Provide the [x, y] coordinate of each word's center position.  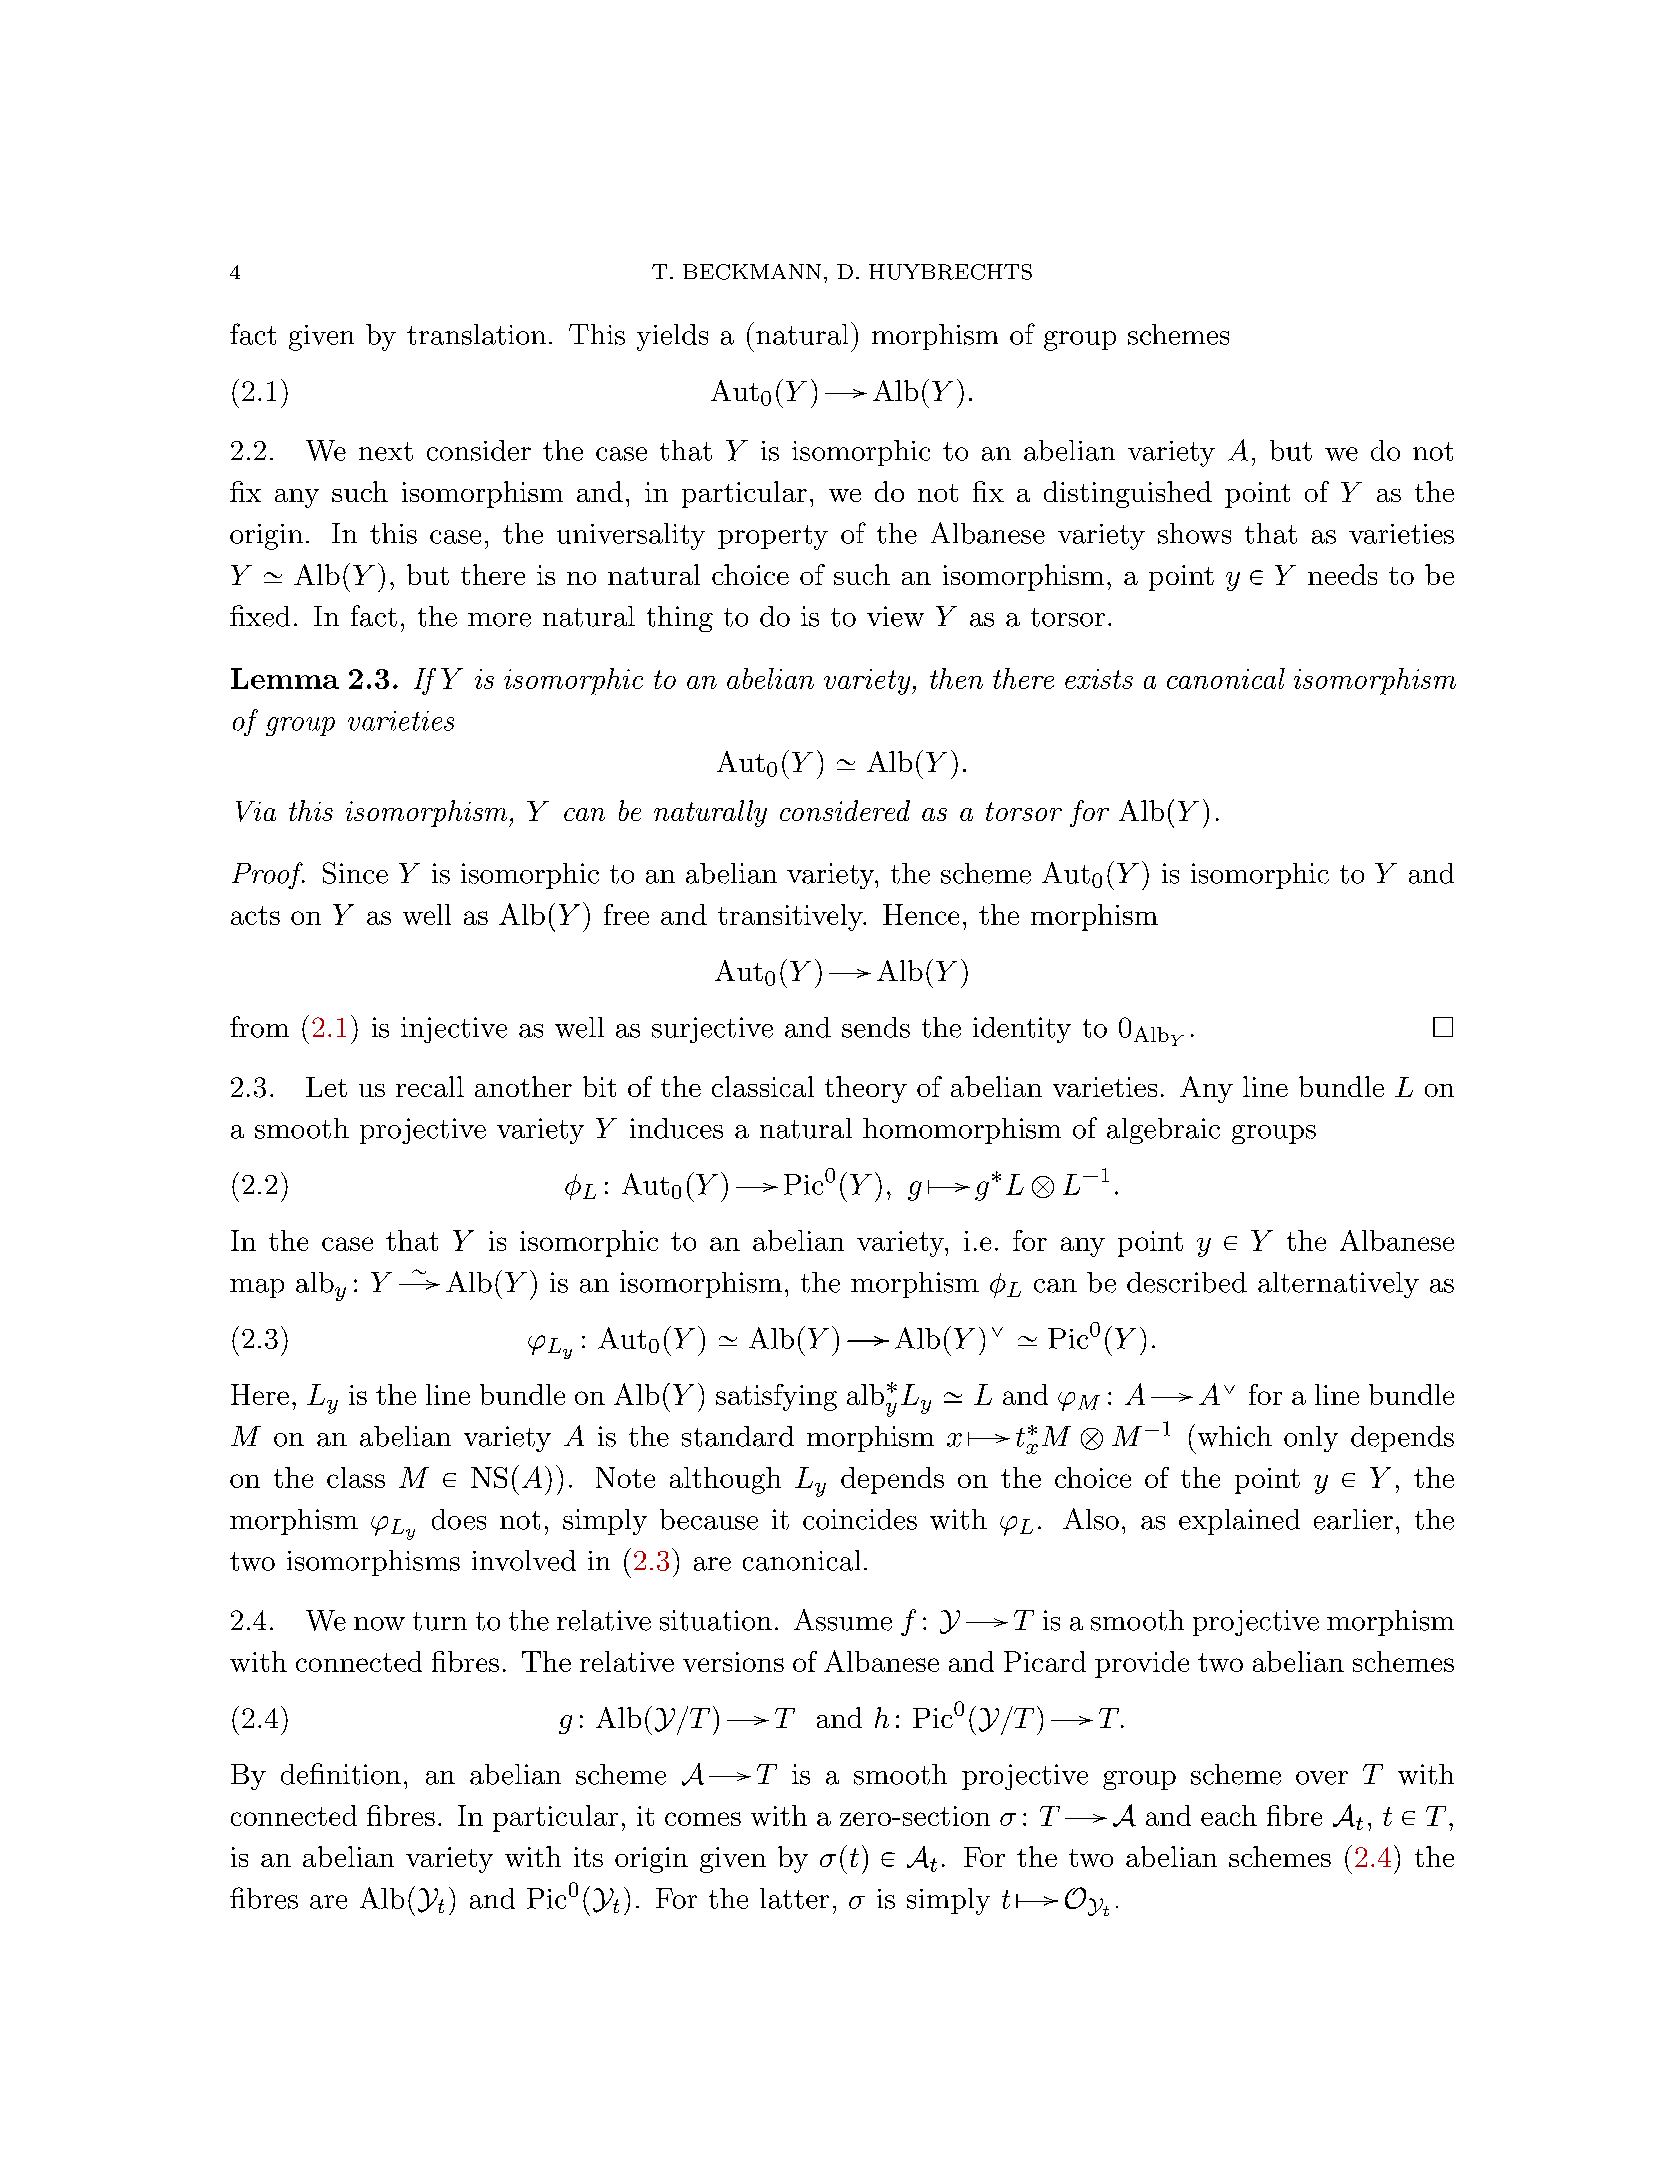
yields [672, 337]
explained [1239, 1522]
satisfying [776, 1397]
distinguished [1128, 494]
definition [341, 1774]
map [257, 1288]
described [1187, 1282]
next [386, 451]
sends [876, 1027]
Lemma [285, 678]
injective [454, 1030]
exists [1099, 679]
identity [1022, 1030]
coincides [860, 1519]
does [459, 1519]
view [895, 616]
